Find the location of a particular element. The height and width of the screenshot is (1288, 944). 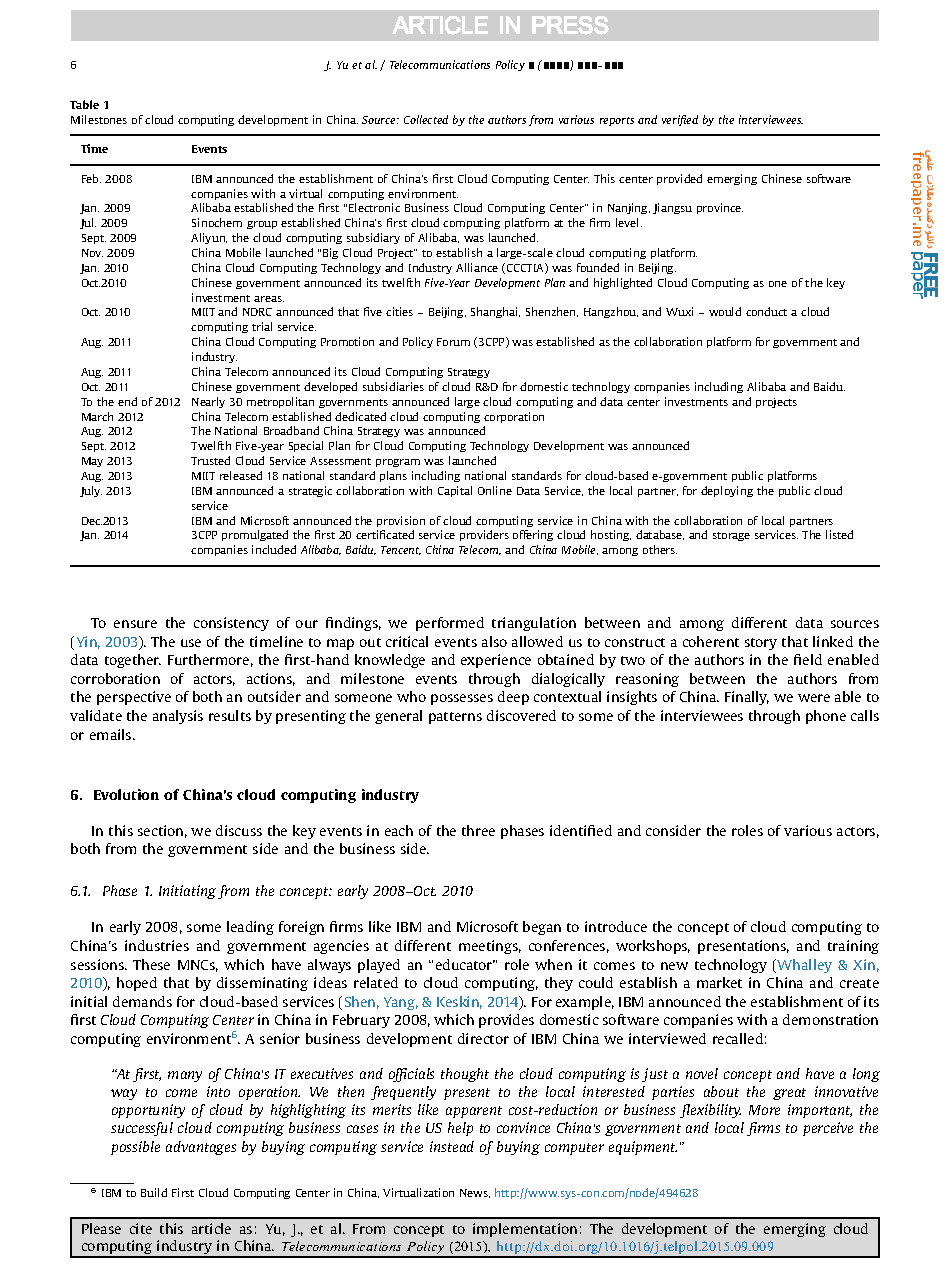

Collected is located at coordinates (426, 119).
